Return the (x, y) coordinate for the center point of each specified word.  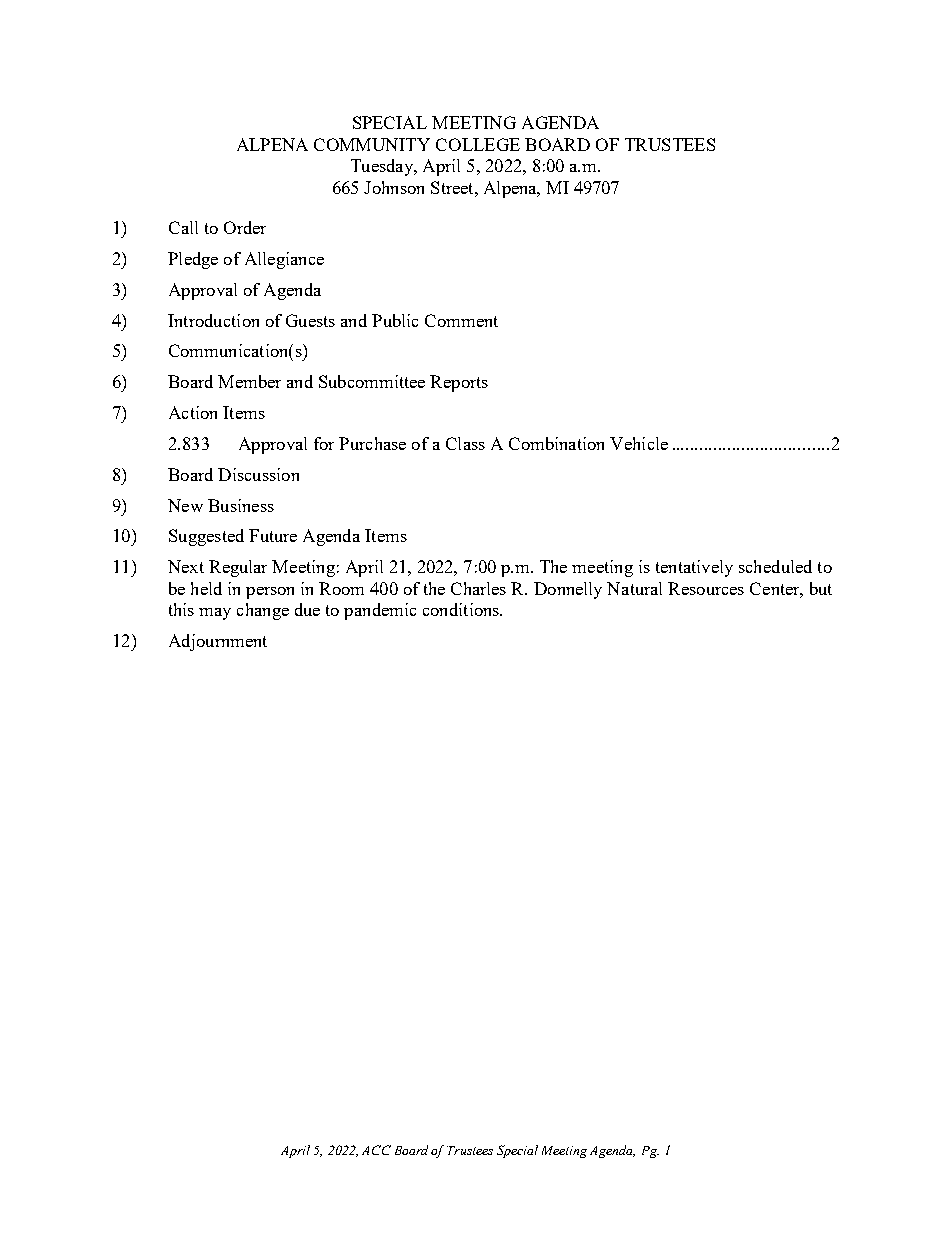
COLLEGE (478, 144)
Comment (461, 320)
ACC (376, 1150)
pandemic (380, 611)
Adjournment (218, 642)
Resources (706, 588)
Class (465, 443)
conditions (462, 609)
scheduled (775, 566)
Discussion (258, 474)
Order (245, 227)
